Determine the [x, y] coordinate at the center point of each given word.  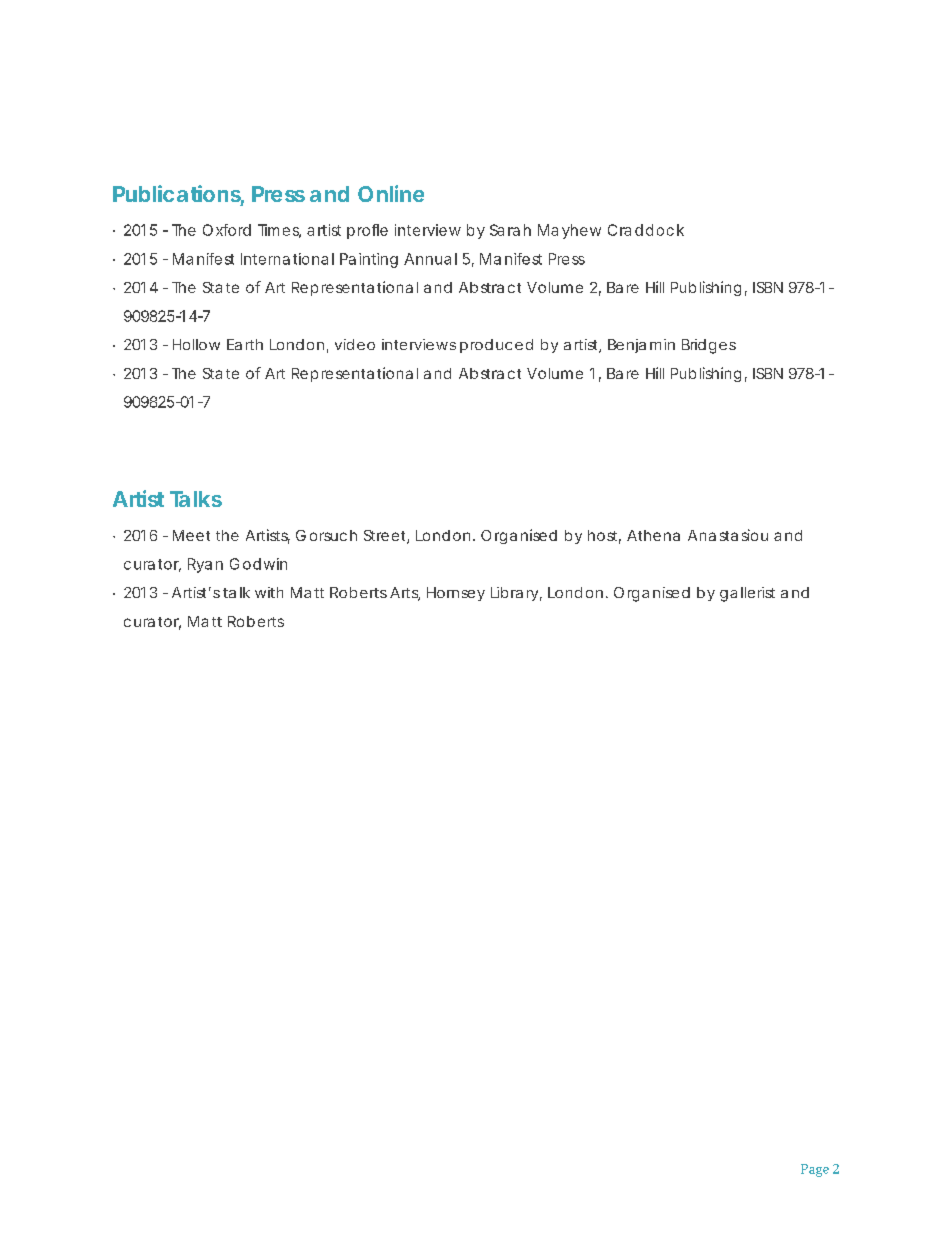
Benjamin [641, 346]
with [269, 592]
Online [391, 193]
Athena [653, 535]
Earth [245, 344]
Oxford [227, 230]
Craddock [646, 230]
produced [496, 346]
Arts [405, 594]
